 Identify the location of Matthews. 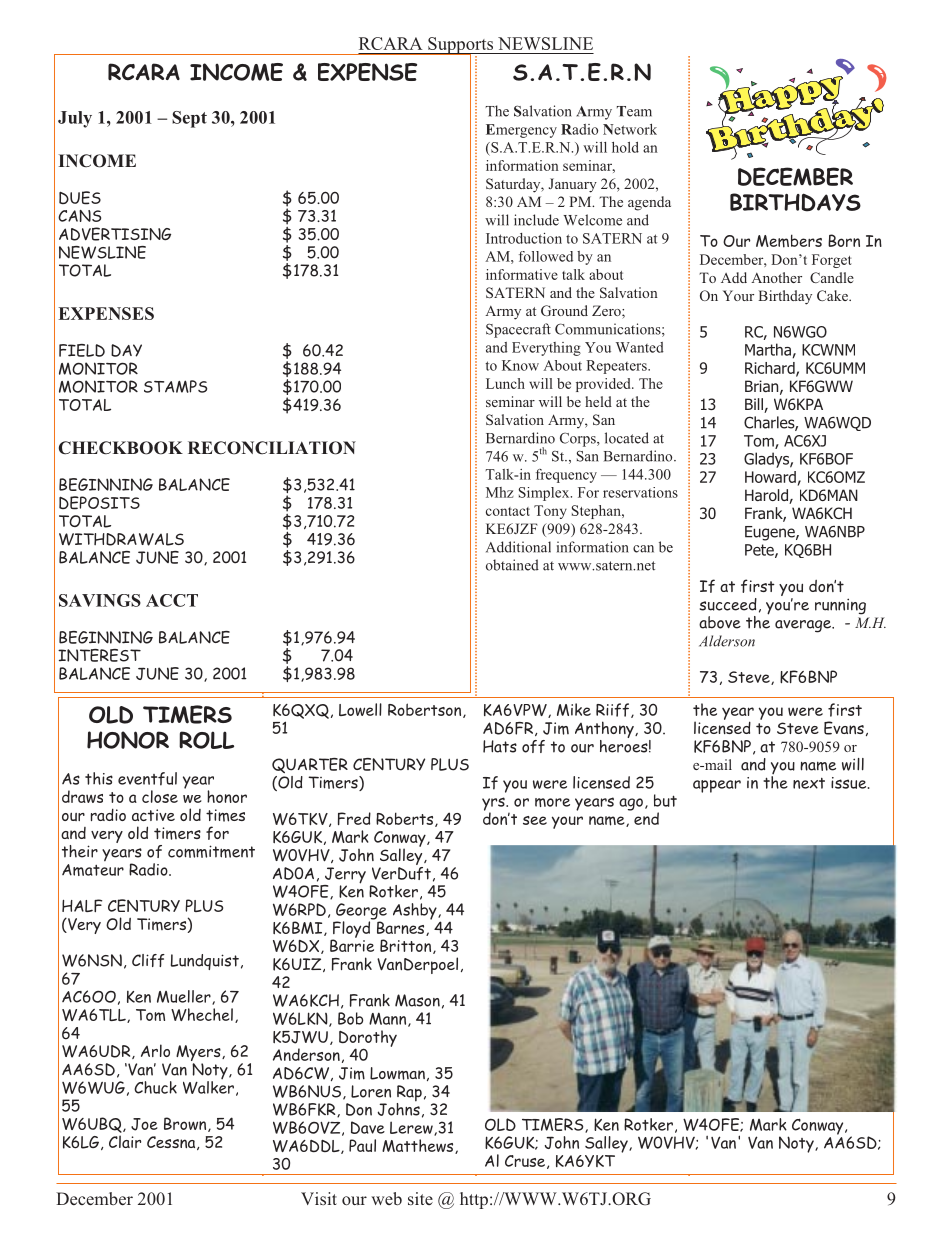
(419, 1146).
